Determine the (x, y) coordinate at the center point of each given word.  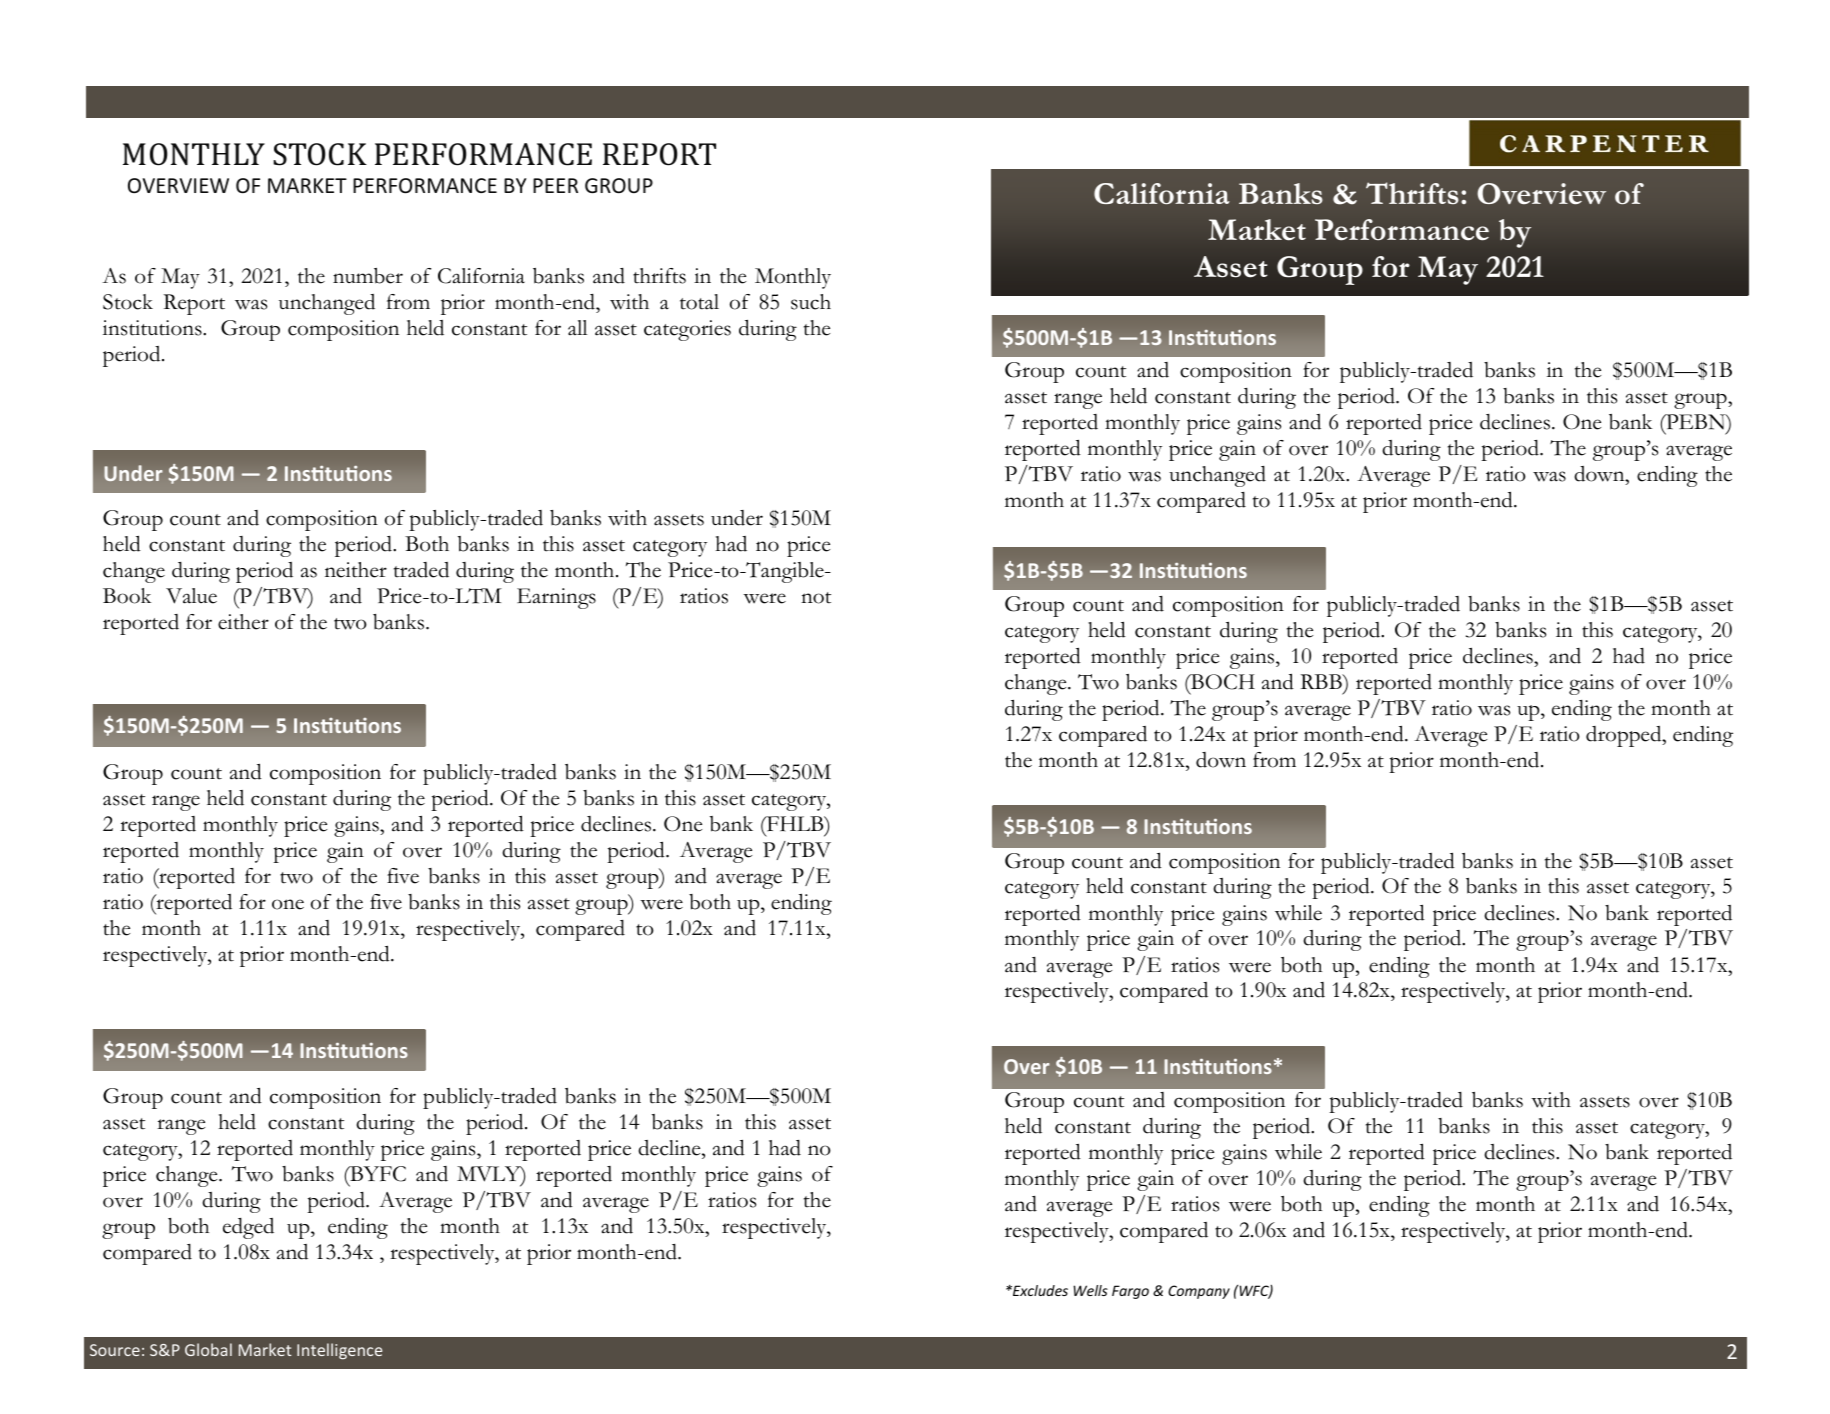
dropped (1625, 736)
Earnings (556, 598)
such (811, 302)
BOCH (1222, 682)
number (368, 276)
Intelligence (339, 1351)
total (699, 302)
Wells (1090, 1290)
